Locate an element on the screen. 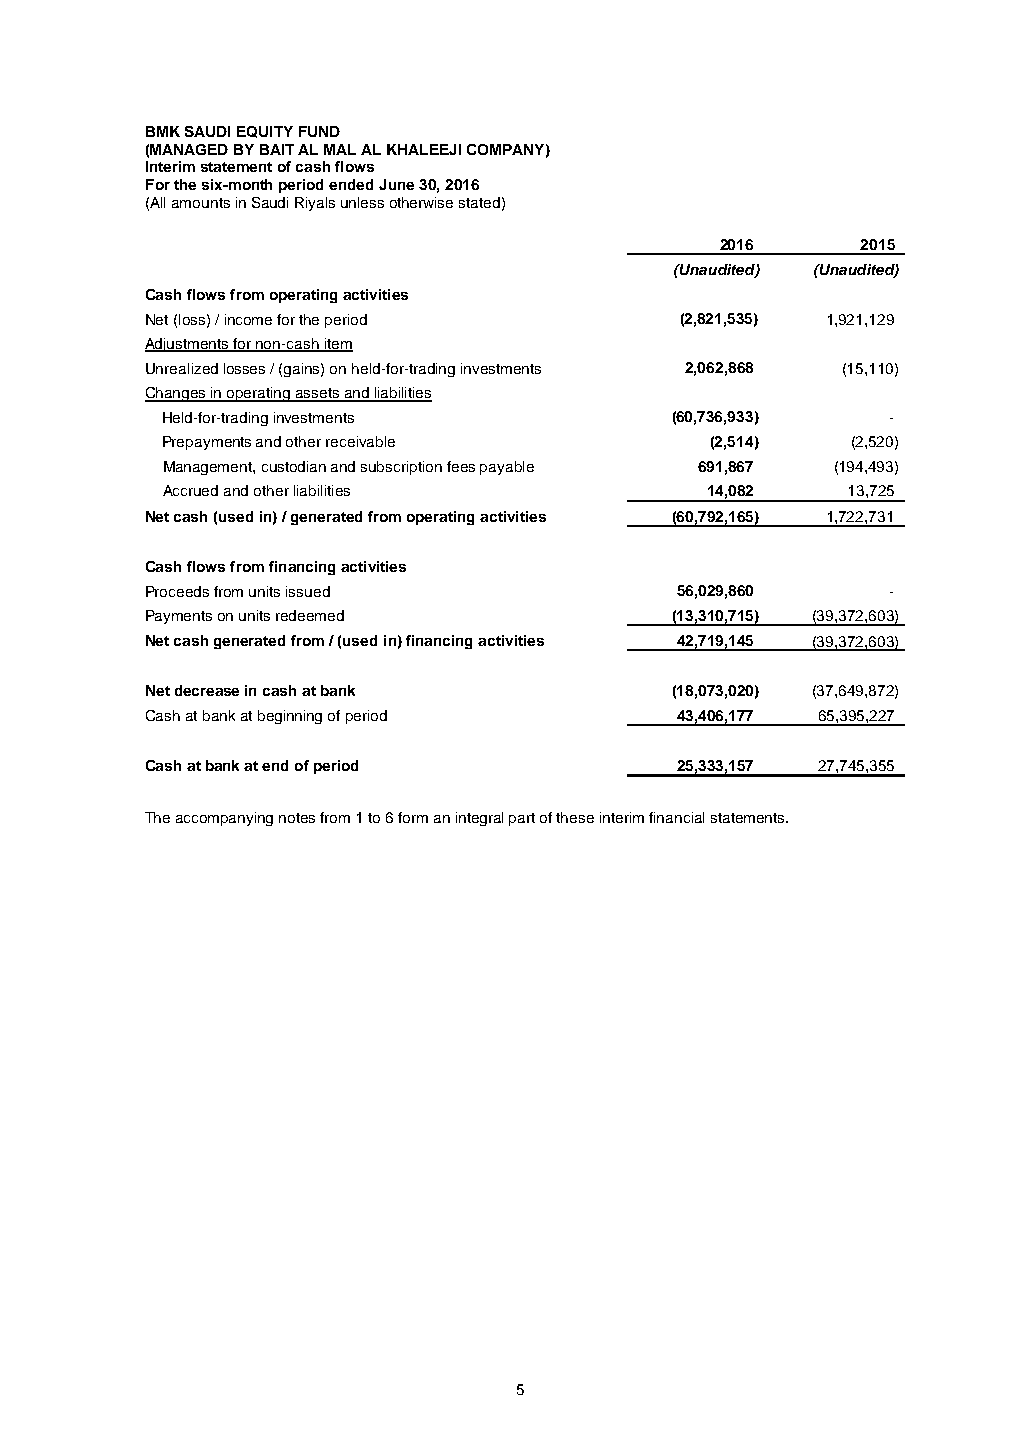  Accrued is located at coordinates (190, 490).
